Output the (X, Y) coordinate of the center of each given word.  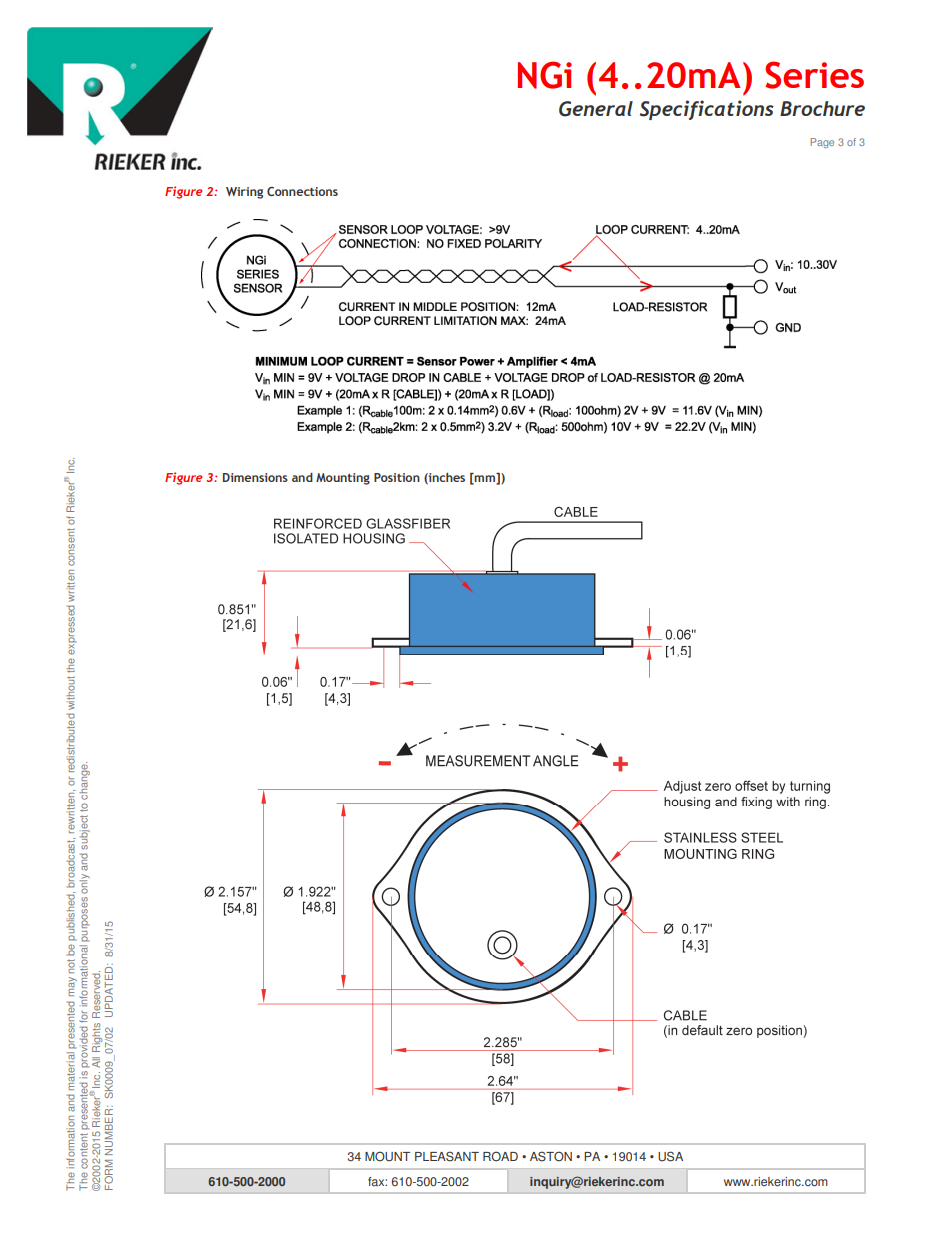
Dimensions (255, 477)
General (596, 109)
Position (397, 477)
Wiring (244, 193)
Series (814, 75)
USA (670, 1156)
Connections (302, 191)
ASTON (551, 1156)
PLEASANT (447, 1156)
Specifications (707, 110)
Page (822, 143)
